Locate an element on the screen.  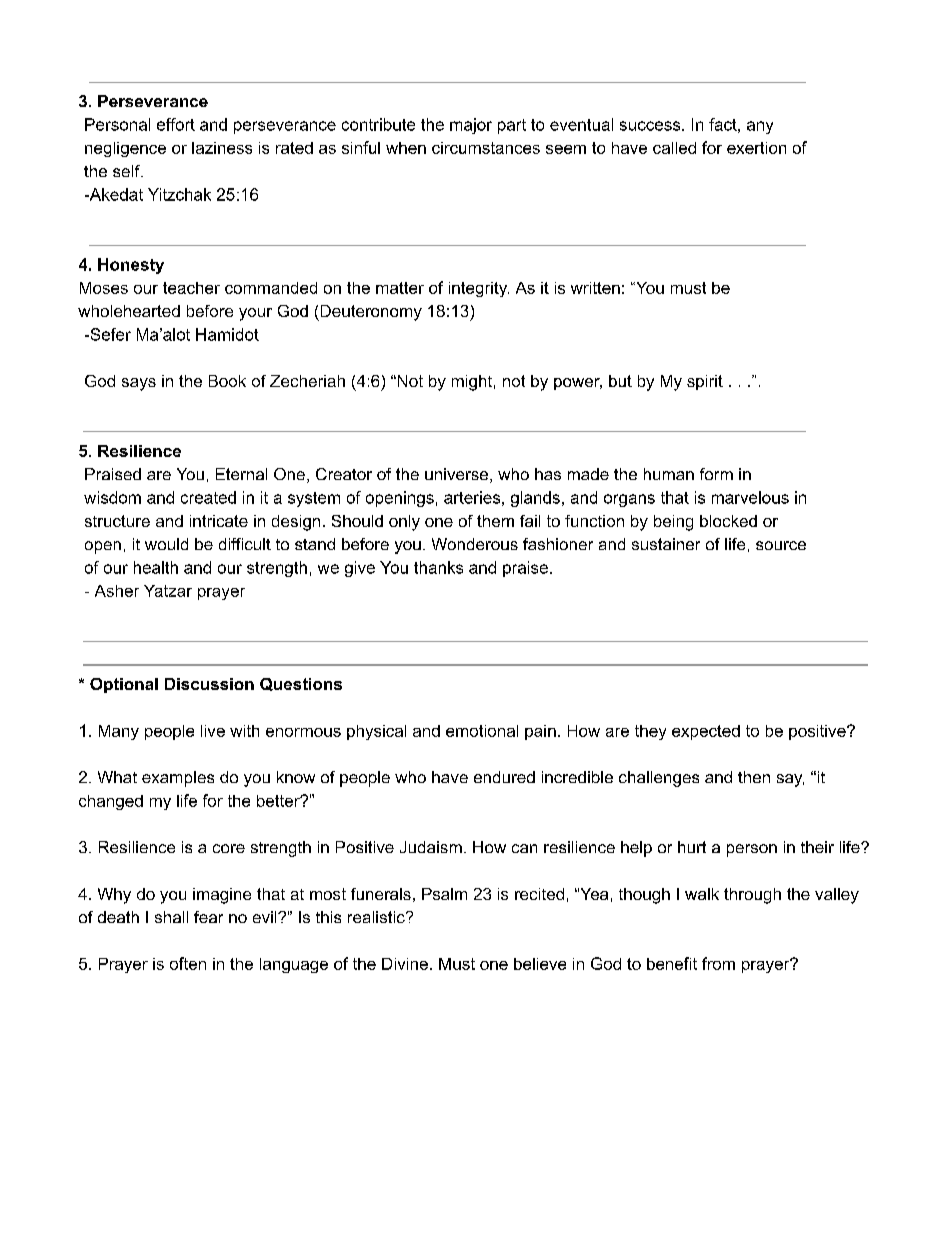
expected is located at coordinates (706, 732).
